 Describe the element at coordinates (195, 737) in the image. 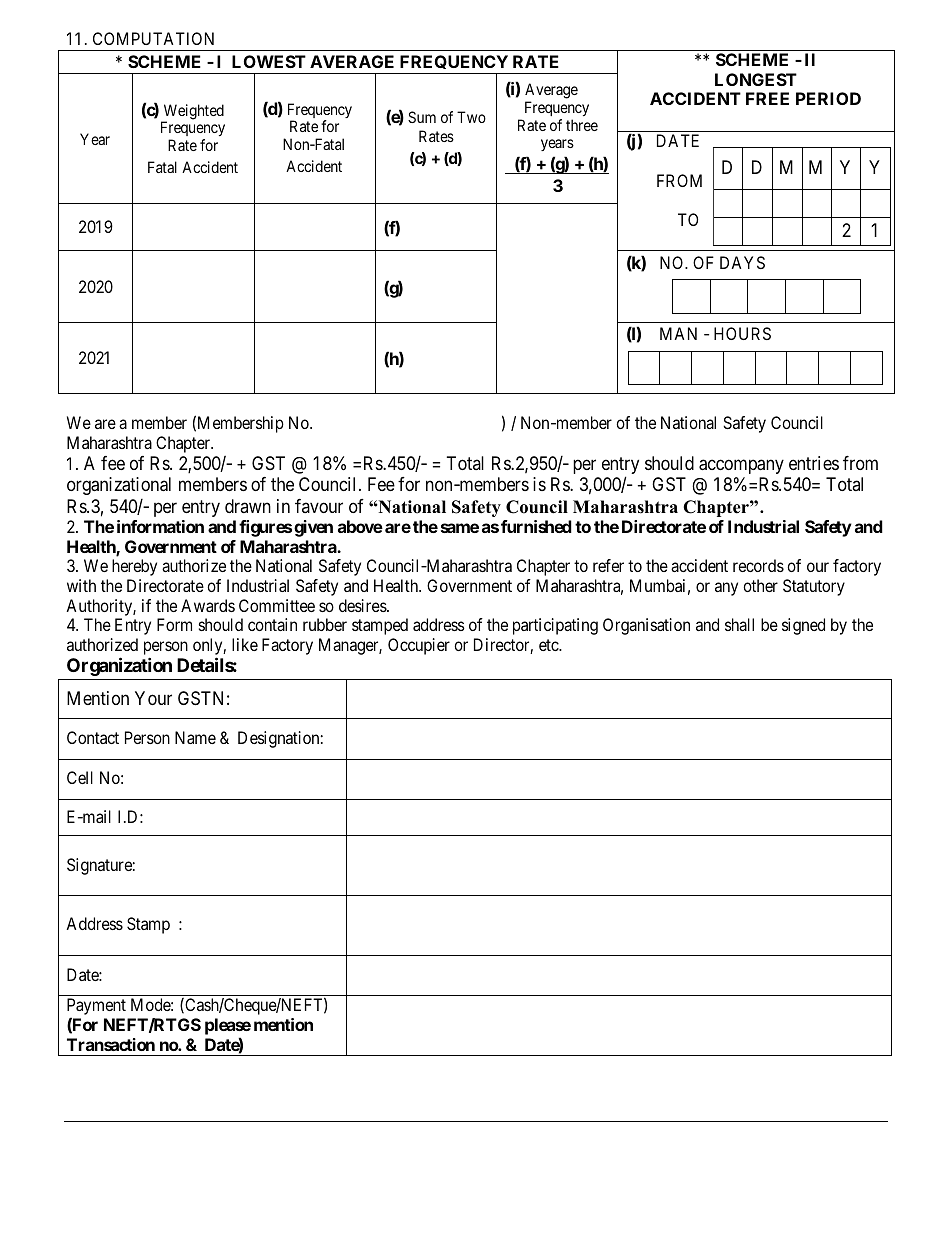

I see `Name` at that location.
